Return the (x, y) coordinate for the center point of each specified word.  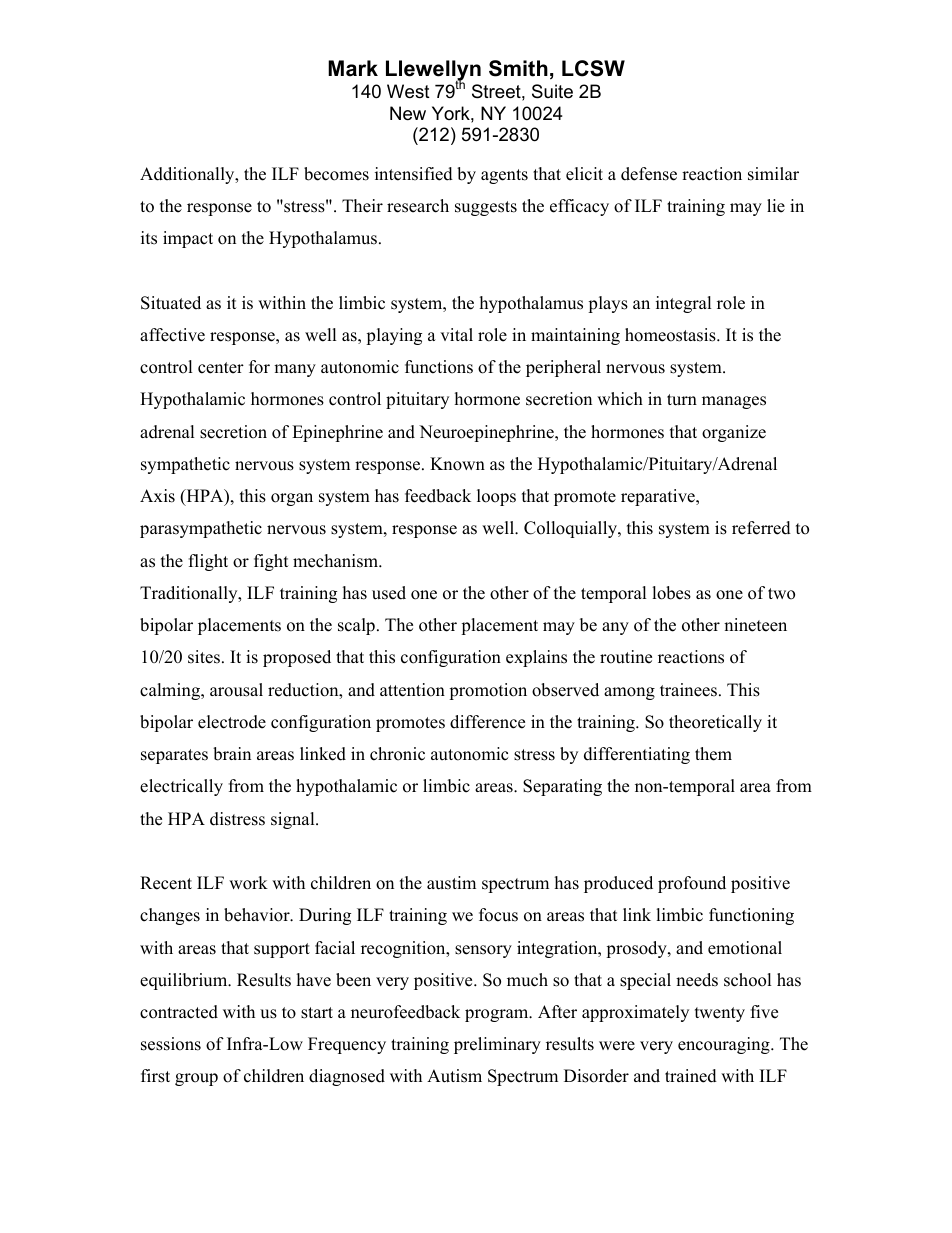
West (408, 91)
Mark (353, 68)
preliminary (497, 1045)
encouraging (725, 1045)
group (196, 1079)
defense (649, 174)
